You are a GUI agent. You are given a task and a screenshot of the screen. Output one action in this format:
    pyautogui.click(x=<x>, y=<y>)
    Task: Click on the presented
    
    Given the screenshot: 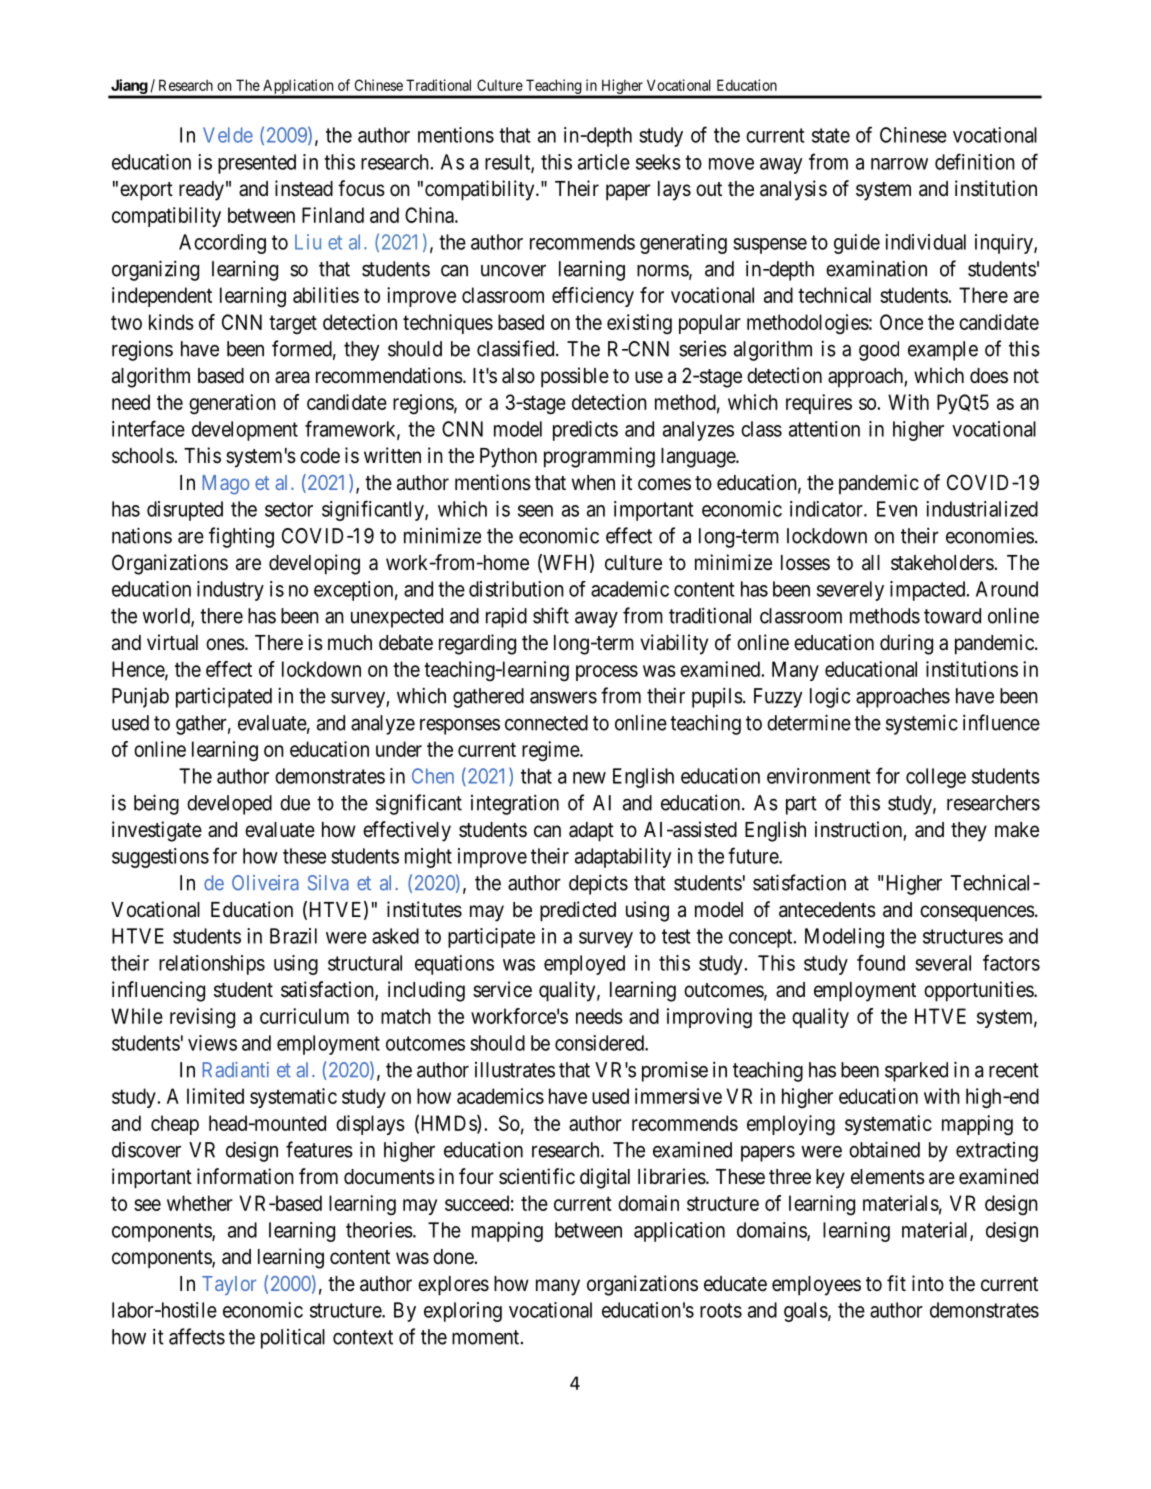 What is the action you would take?
    pyautogui.click(x=257, y=164)
